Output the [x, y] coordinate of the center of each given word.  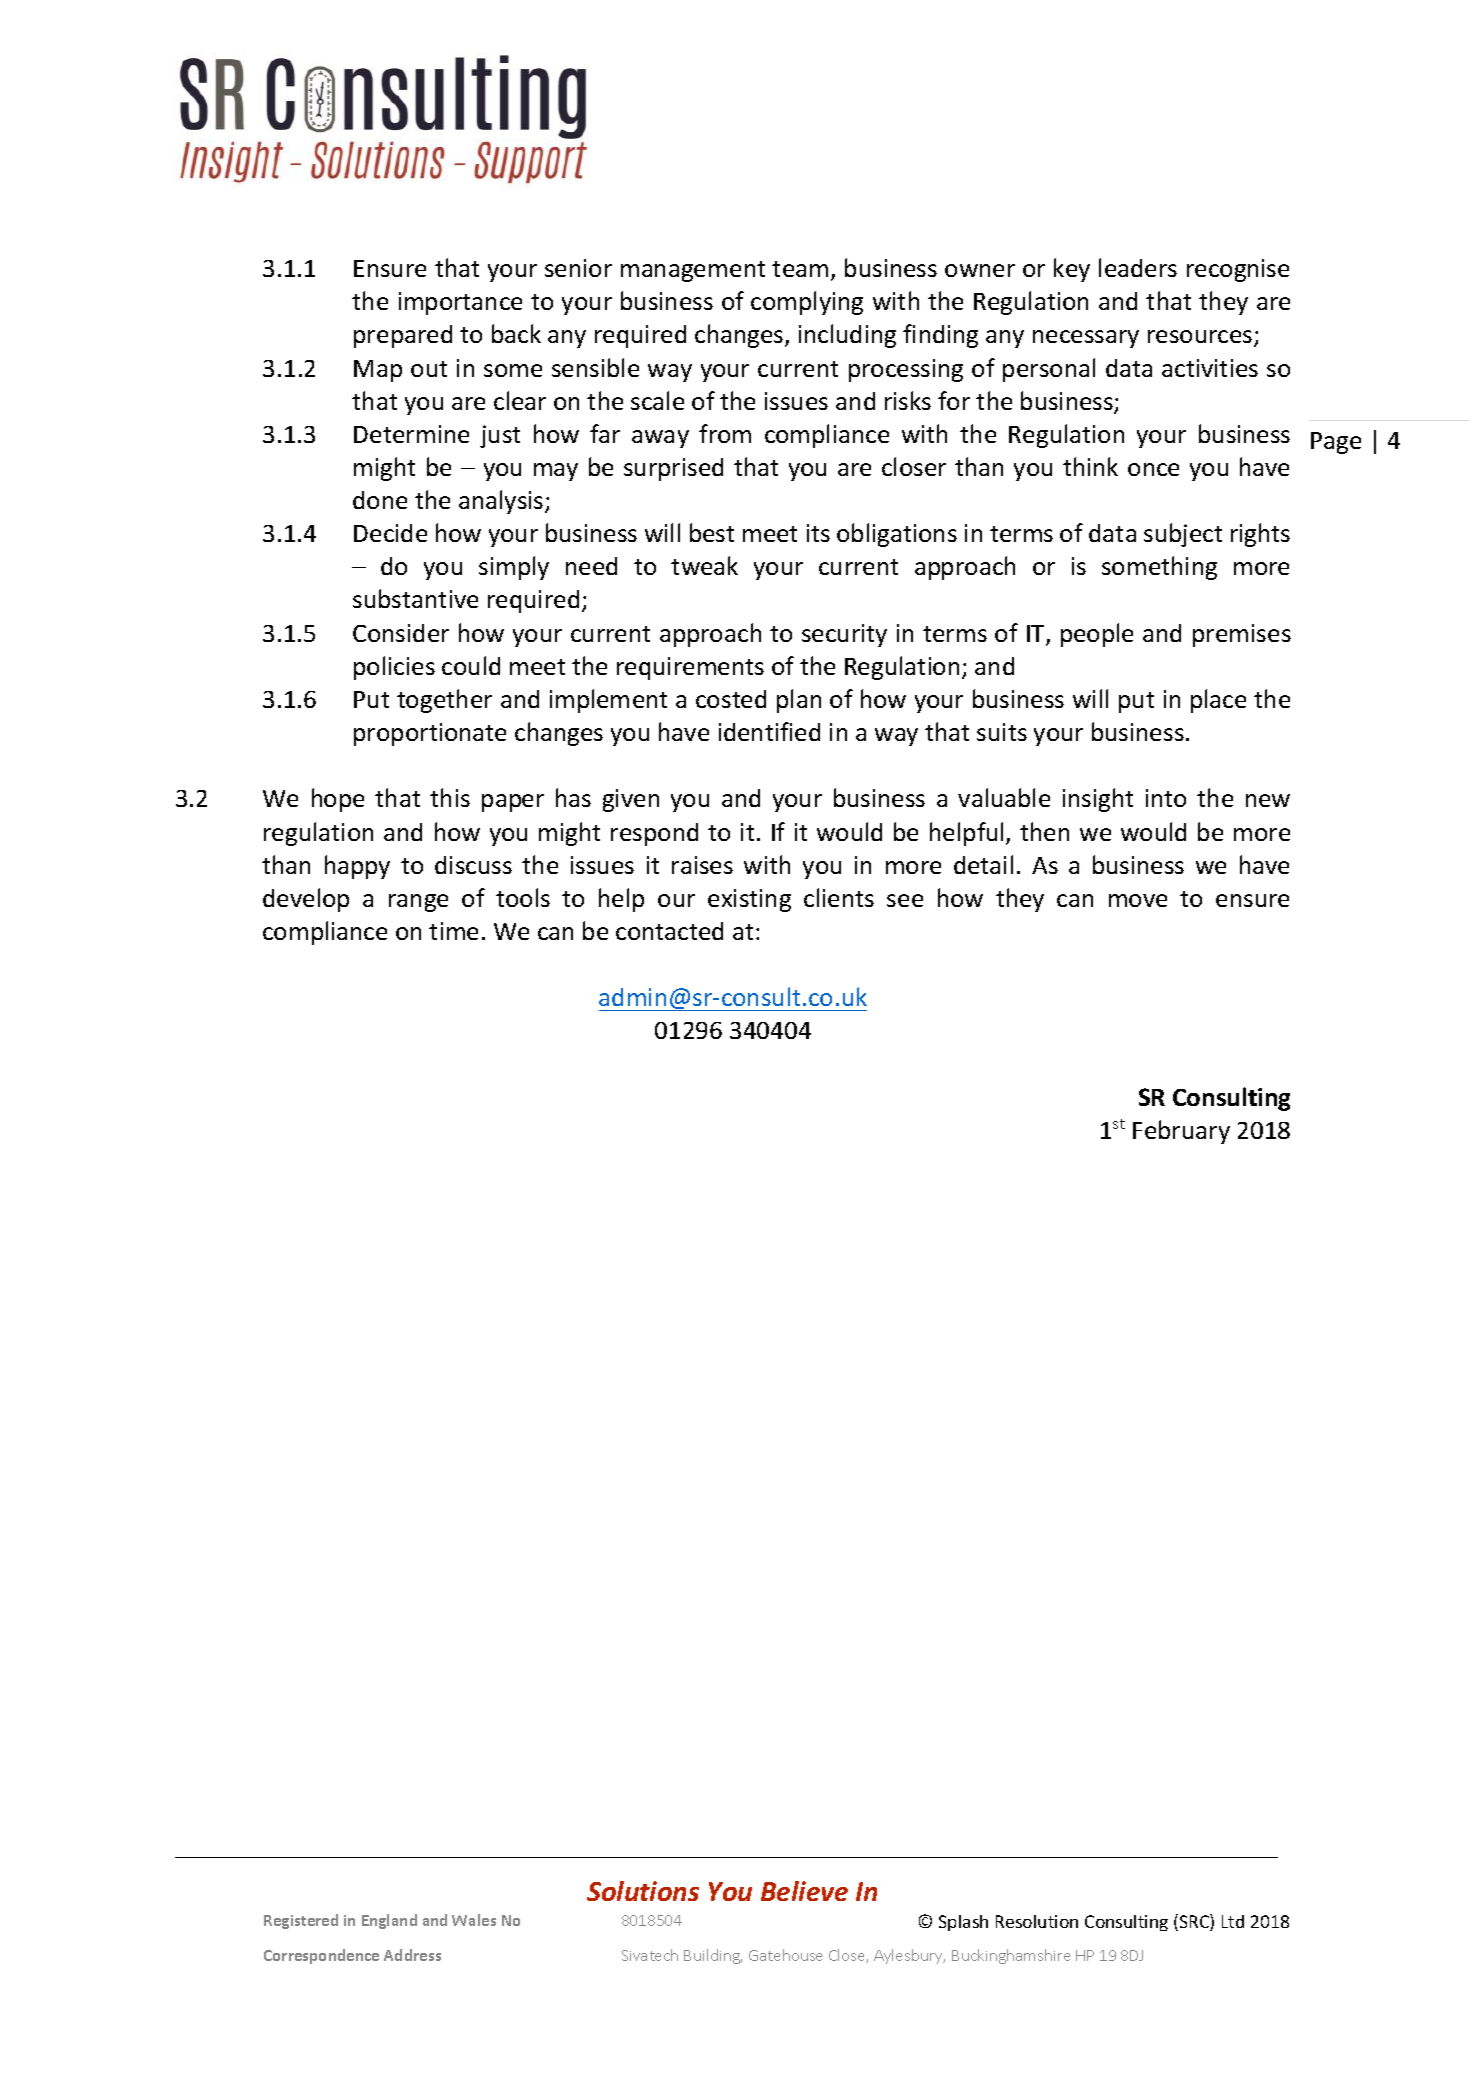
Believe [804, 1891]
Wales [474, 1920]
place [1218, 701]
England [389, 1921]
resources [1201, 338]
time [453, 931]
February [1181, 1132]
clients [839, 897]
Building [713, 1956]
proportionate [430, 734]
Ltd [1233, 1921]
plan [799, 701]
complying [807, 303]
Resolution [1037, 1921]
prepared [403, 336]
